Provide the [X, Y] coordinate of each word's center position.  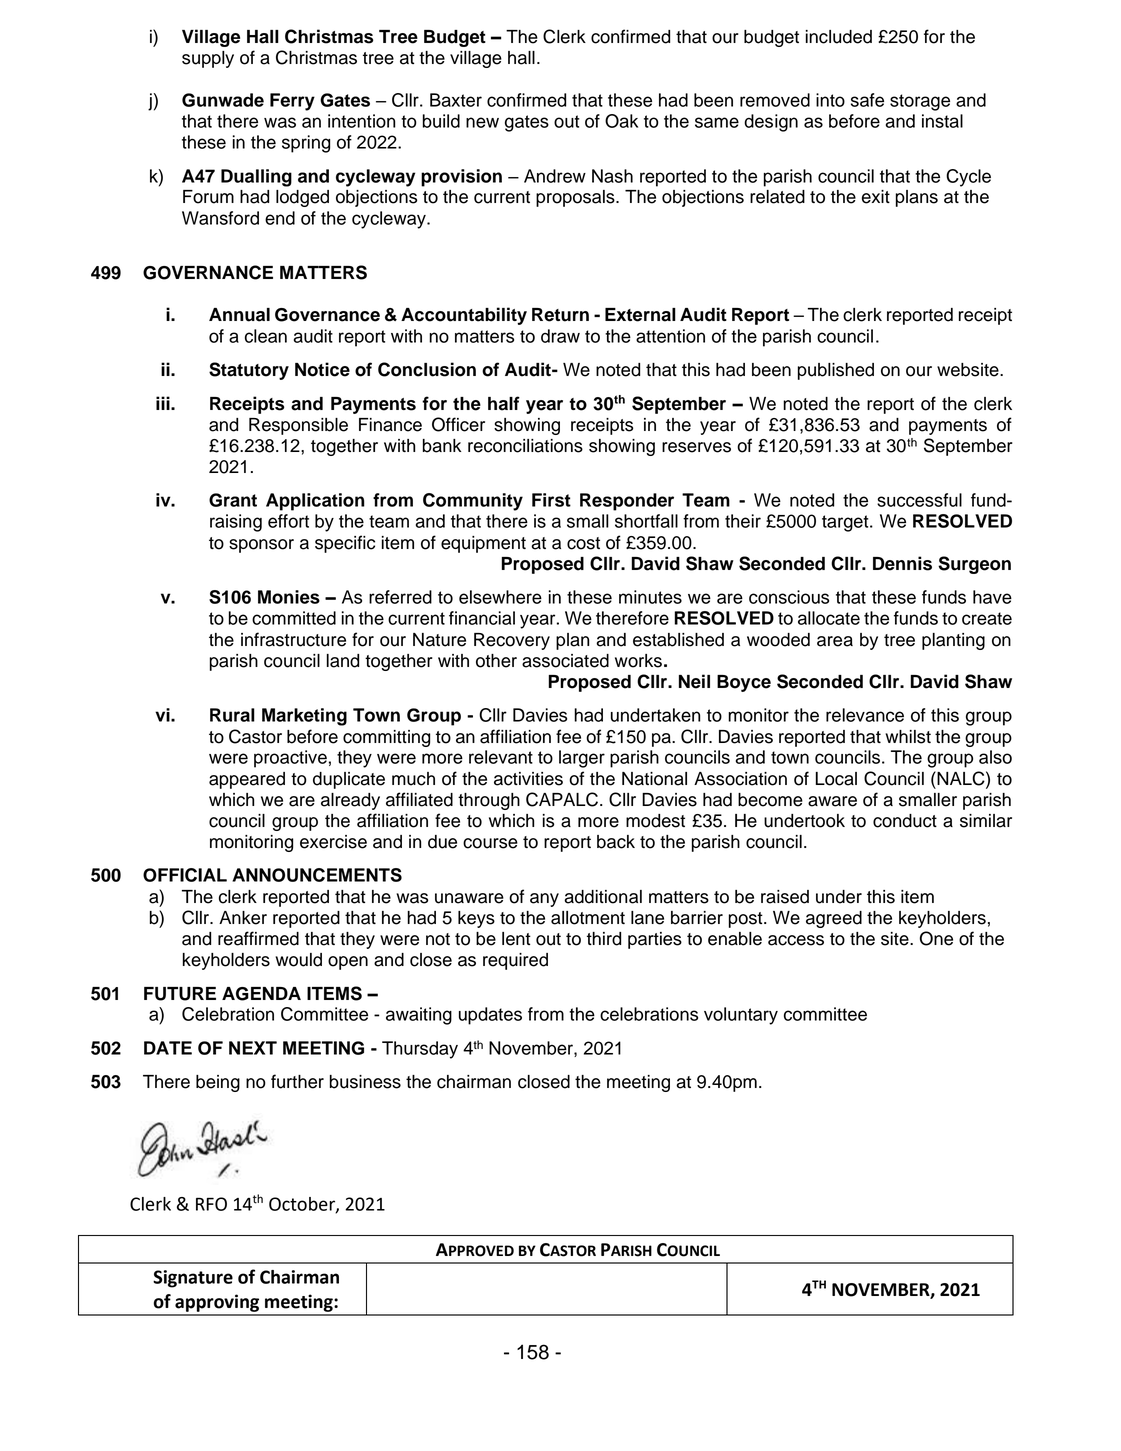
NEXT [253, 1048]
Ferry [292, 102]
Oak [621, 121]
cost [583, 543]
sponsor [261, 546]
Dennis [902, 563]
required [515, 961]
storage [920, 102]
